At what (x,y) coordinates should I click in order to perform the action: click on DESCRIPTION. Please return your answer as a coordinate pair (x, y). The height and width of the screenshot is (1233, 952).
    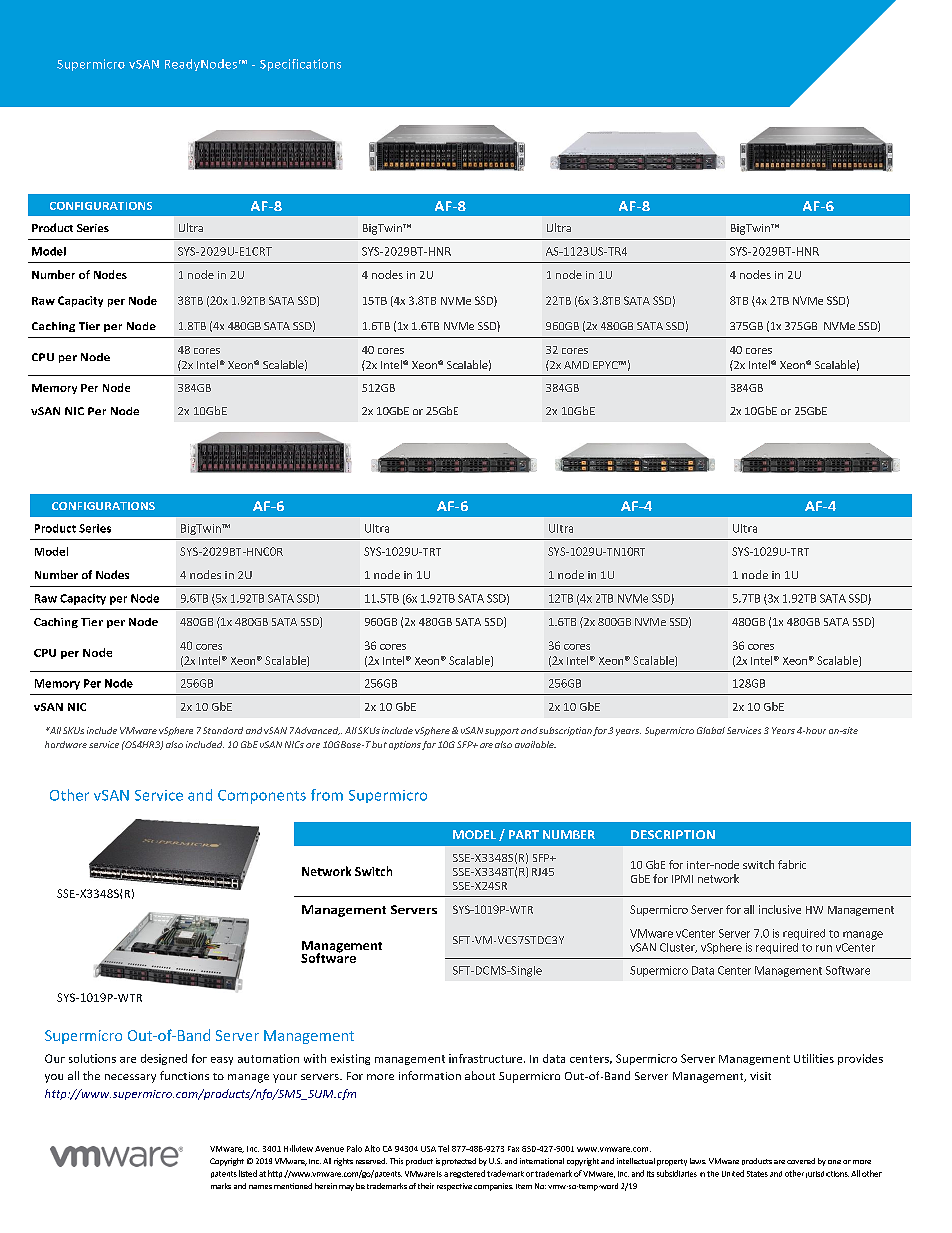
    Looking at the image, I should click on (673, 834).
